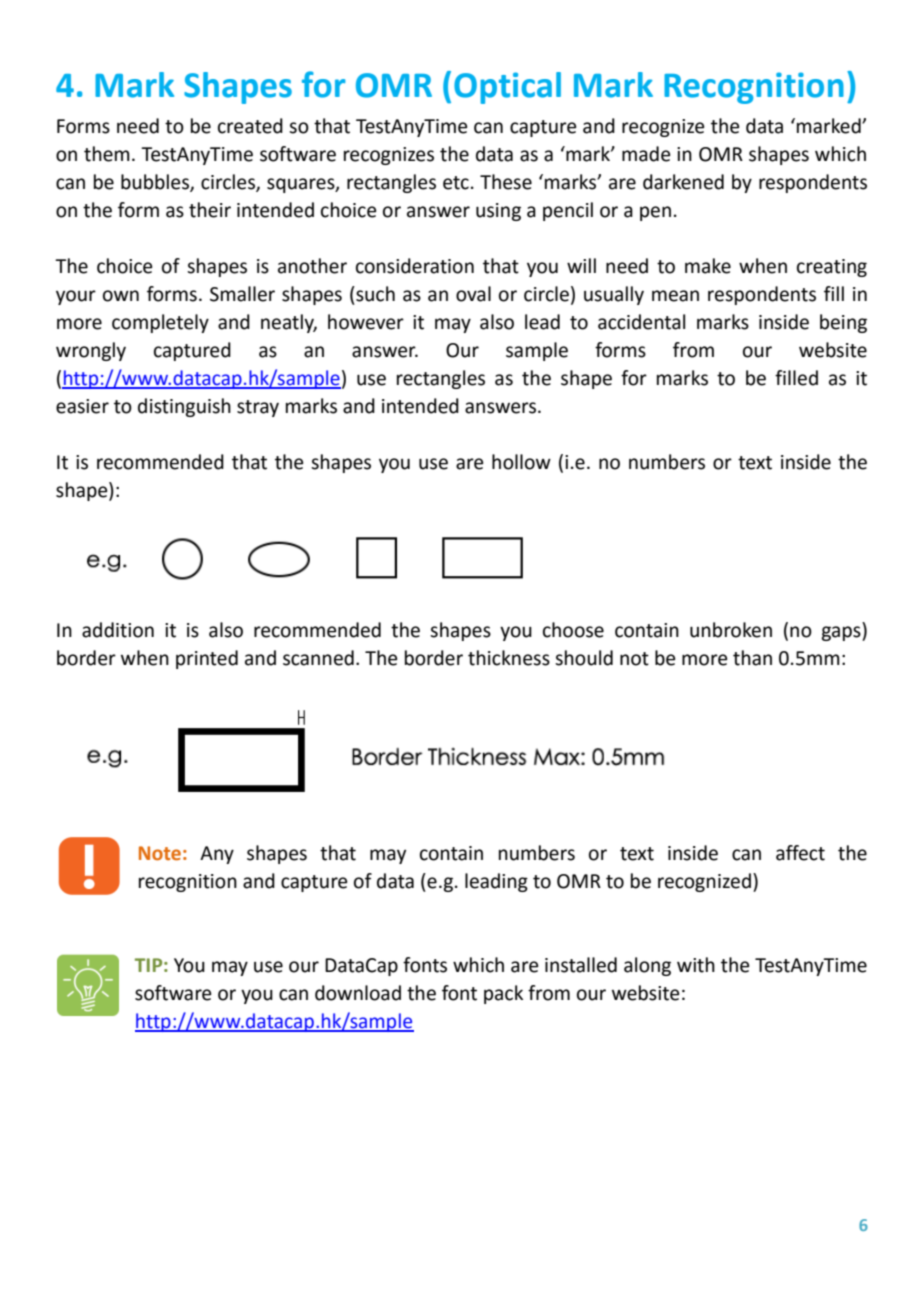  I want to click on with, so click(696, 965).
